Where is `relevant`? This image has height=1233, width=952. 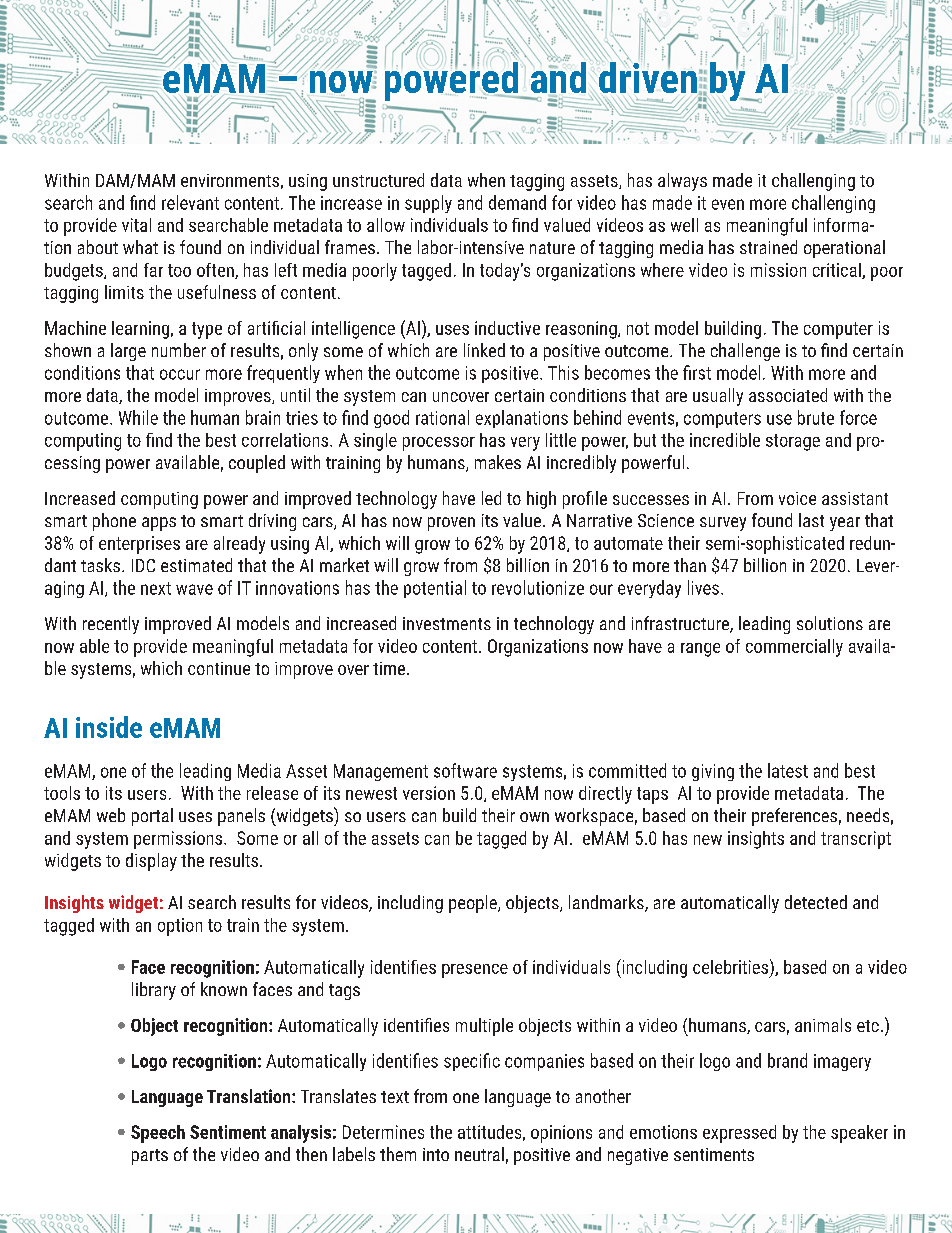
relevant is located at coordinates (190, 202).
